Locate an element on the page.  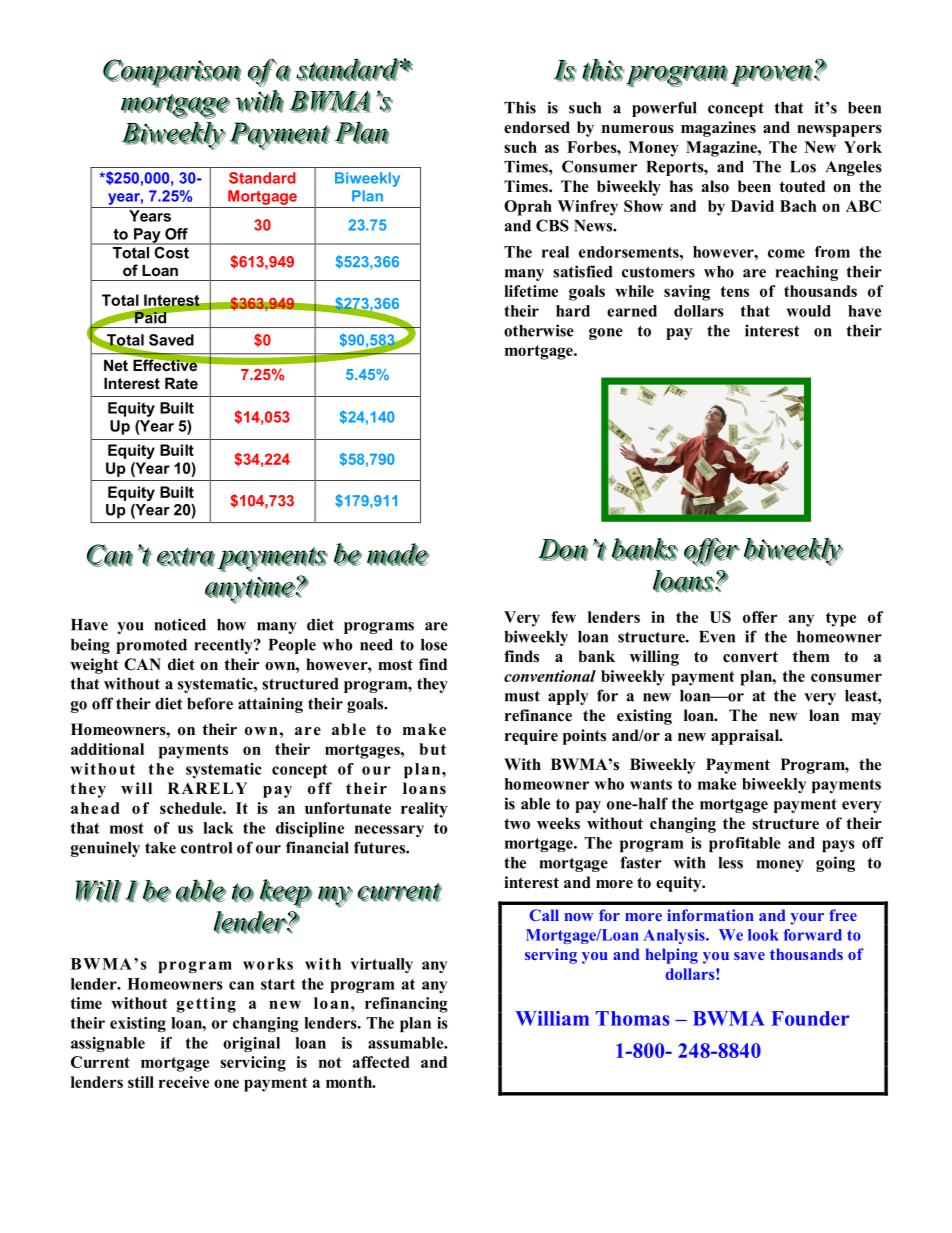
lose is located at coordinates (434, 645).
